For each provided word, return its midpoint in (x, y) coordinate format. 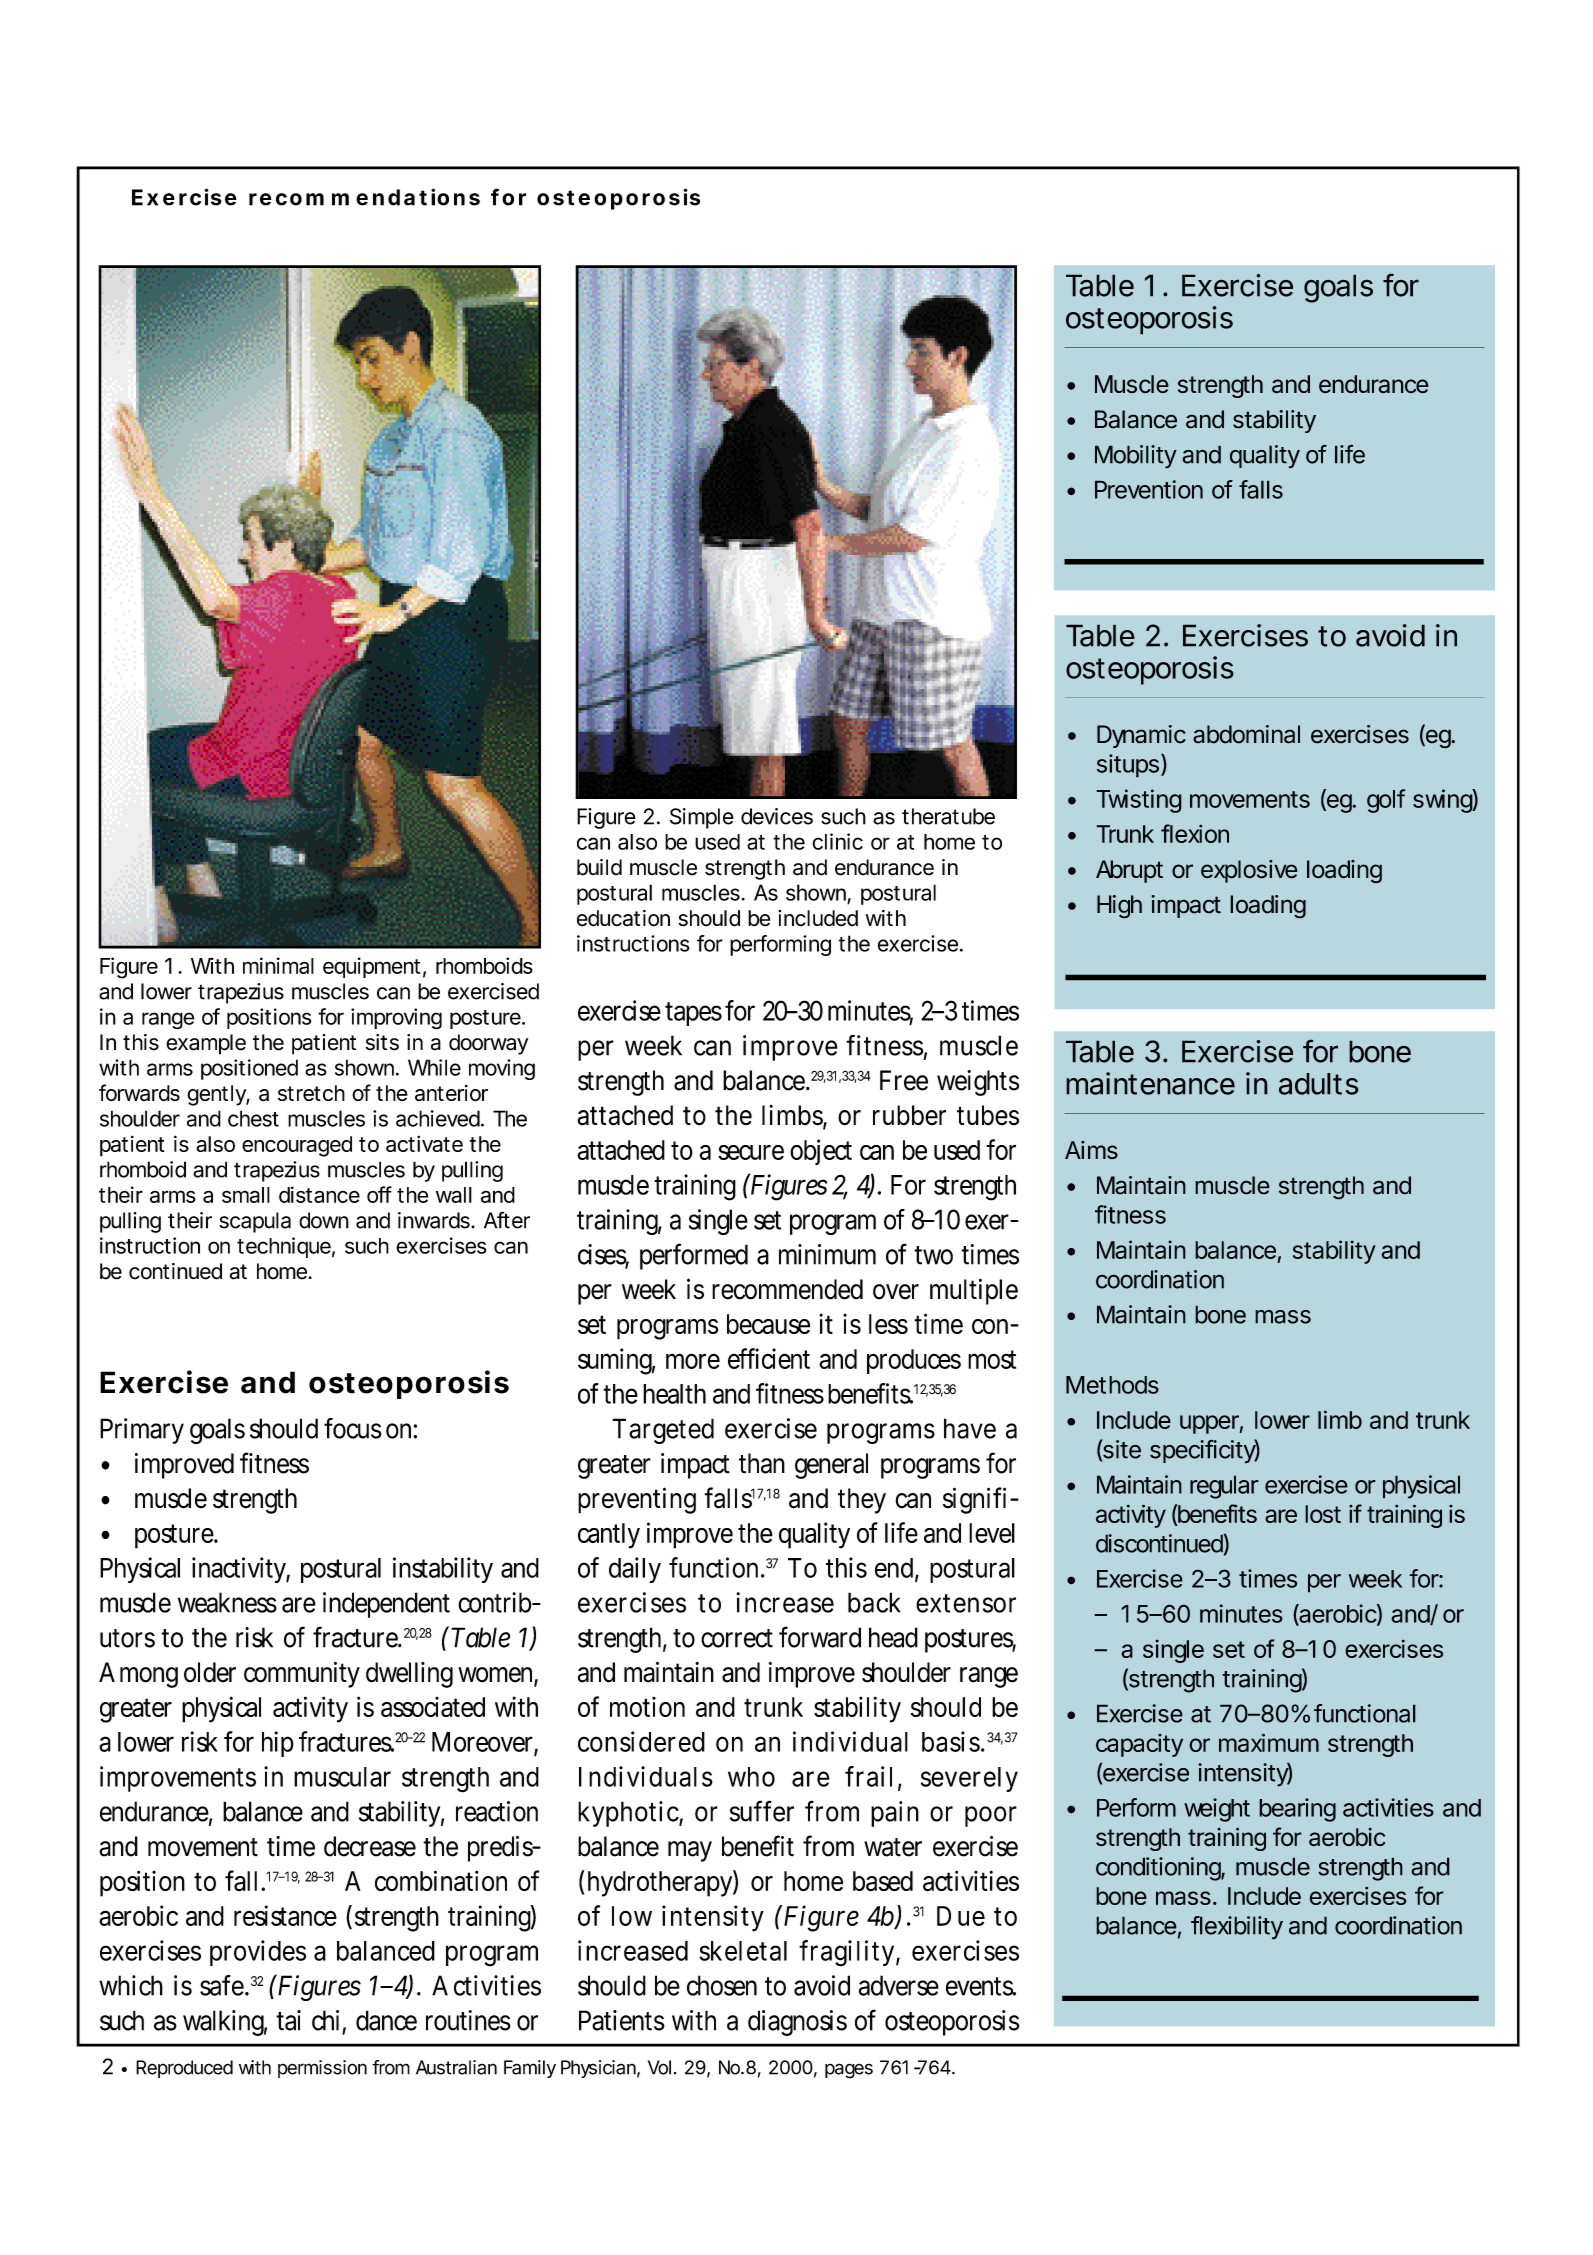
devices (777, 816)
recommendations (364, 197)
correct (737, 1638)
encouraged (297, 1146)
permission (322, 2069)
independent (386, 1605)
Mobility (1136, 457)
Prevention (1149, 489)
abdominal (1246, 734)
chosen (722, 1985)
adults (1319, 1084)
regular (1224, 1487)
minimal (278, 965)
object (821, 1152)
